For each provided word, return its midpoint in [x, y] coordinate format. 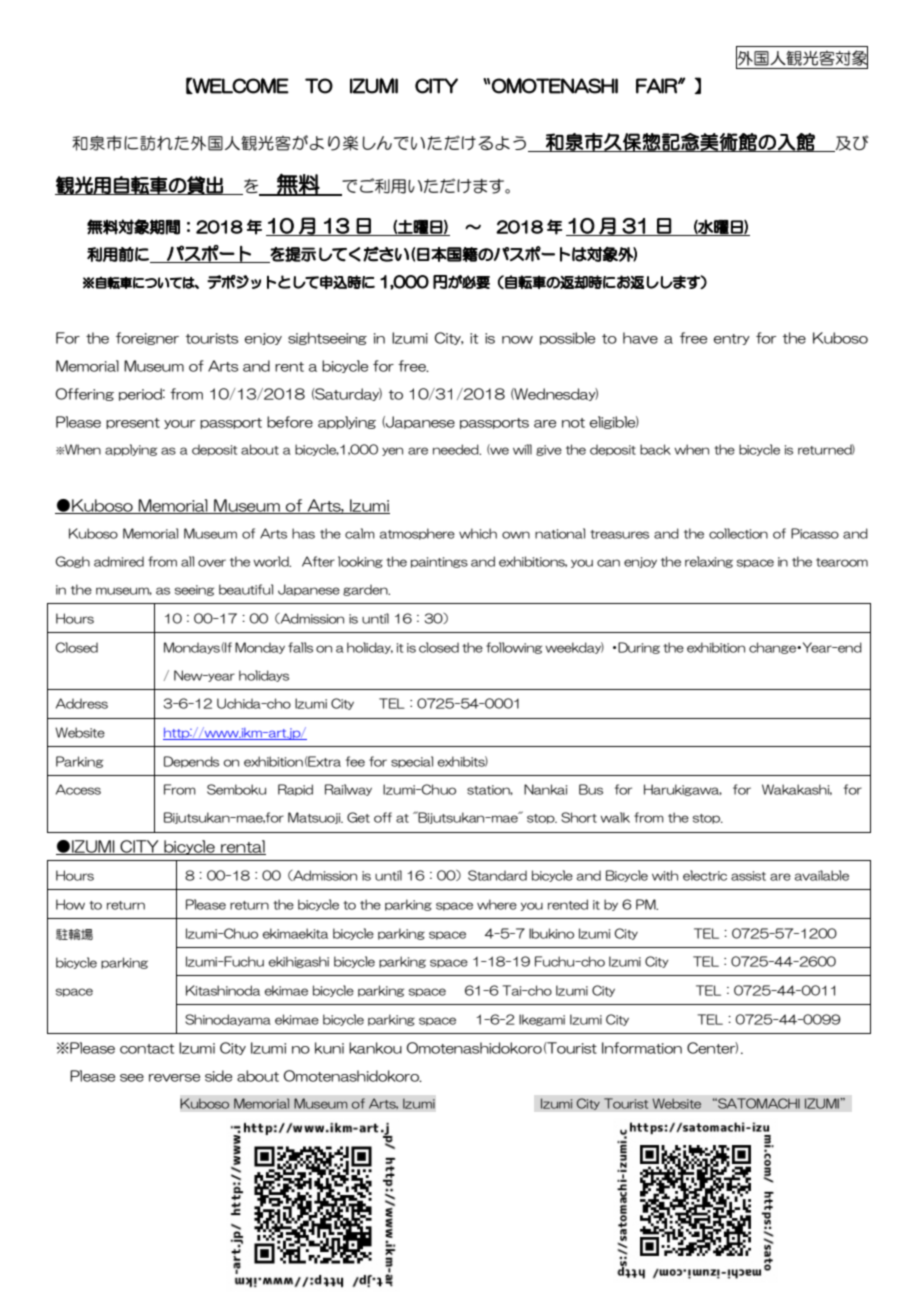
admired [119, 561]
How [70, 904]
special [412, 762]
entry [732, 339]
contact [147, 1049]
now [517, 340]
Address [82, 703]
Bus [591, 789]
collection [738, 533]
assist [748, 876]
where [497, 904]
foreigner [147, 338]
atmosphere [417, 534]
